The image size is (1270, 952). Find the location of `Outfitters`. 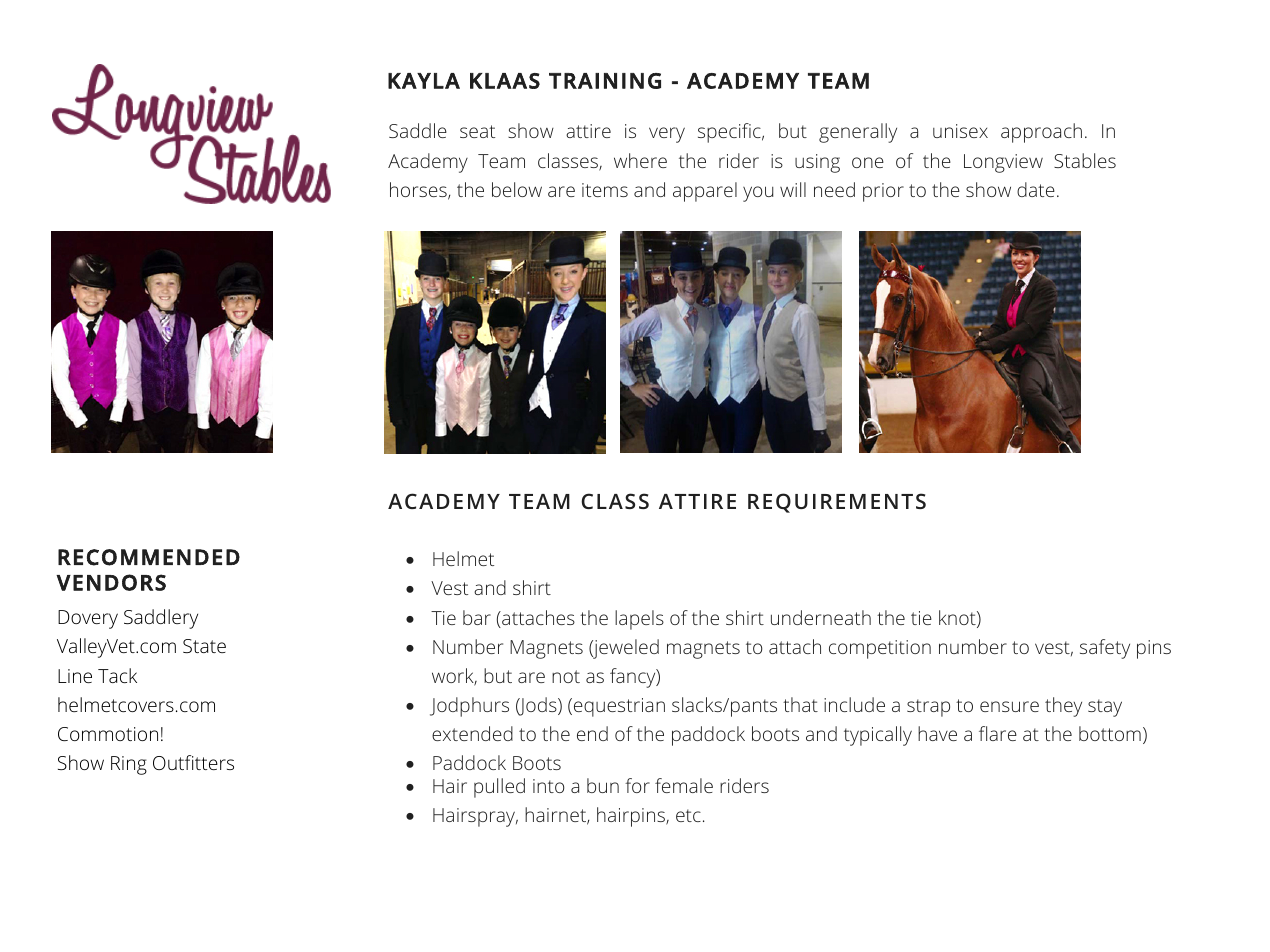

Outfitters is located at coordinates (193, 762).
